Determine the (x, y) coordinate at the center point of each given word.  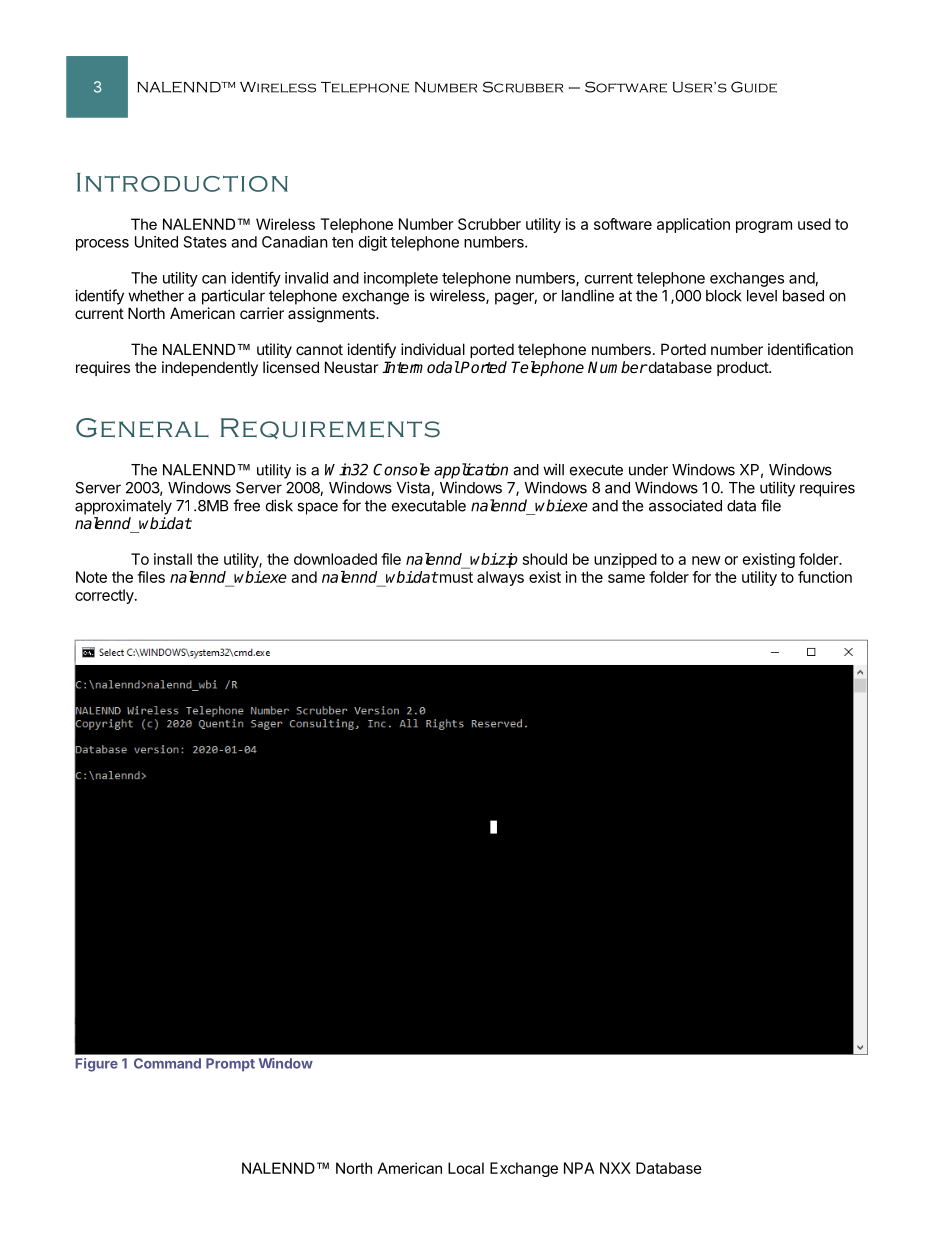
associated (685, 505)
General (142, 428)
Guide (754, 87)
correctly (105, 596)
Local (466, 1168)
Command (167, 1063)
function (825, 577)
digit (373, 243)
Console (401, 469)
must (455, 577)
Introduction (182, 182)
